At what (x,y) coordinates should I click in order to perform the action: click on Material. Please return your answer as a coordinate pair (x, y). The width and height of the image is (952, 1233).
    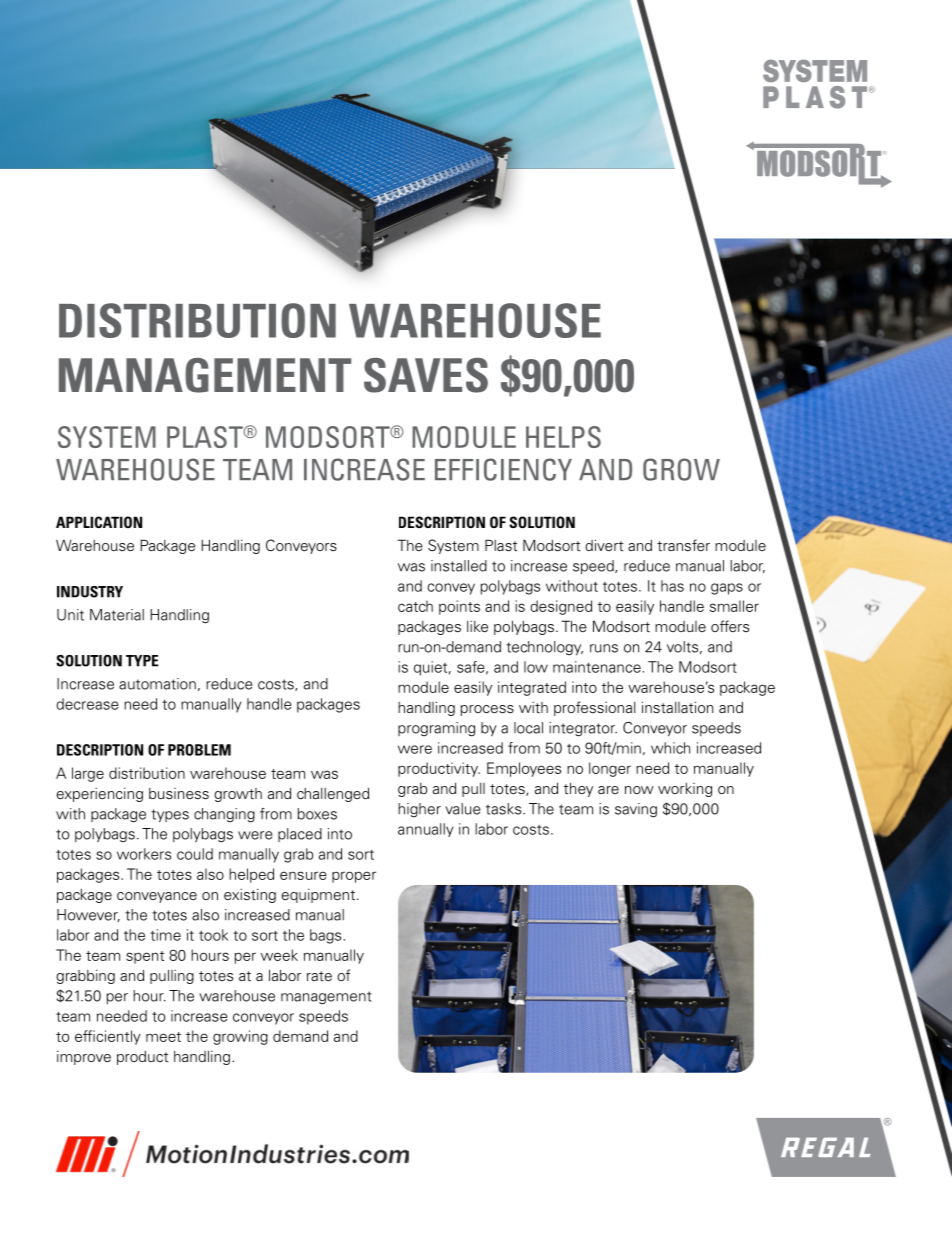
    Looking at the image, I should click on (117, 615).
